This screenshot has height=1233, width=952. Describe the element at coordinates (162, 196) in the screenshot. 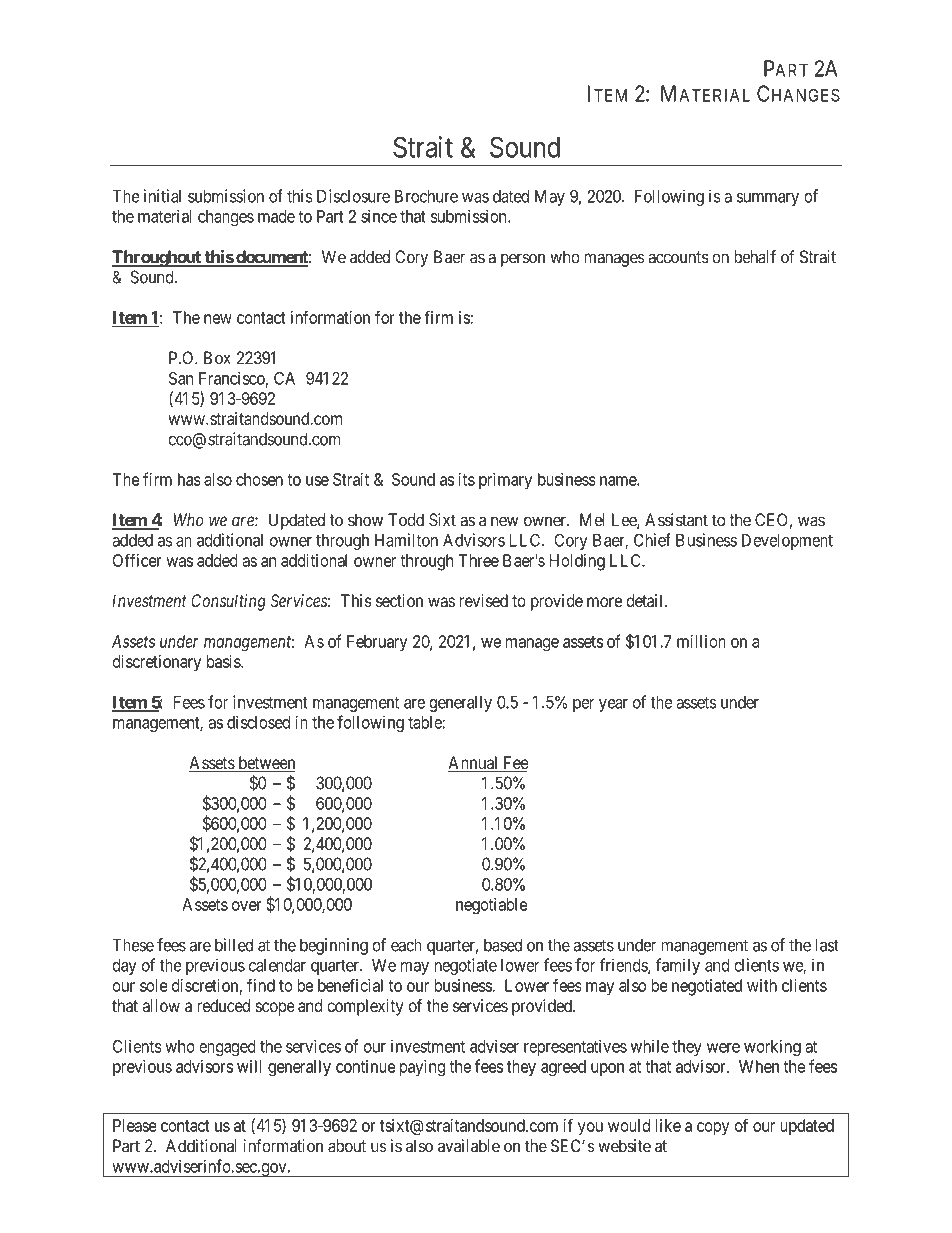

I see `initial` at that location.
